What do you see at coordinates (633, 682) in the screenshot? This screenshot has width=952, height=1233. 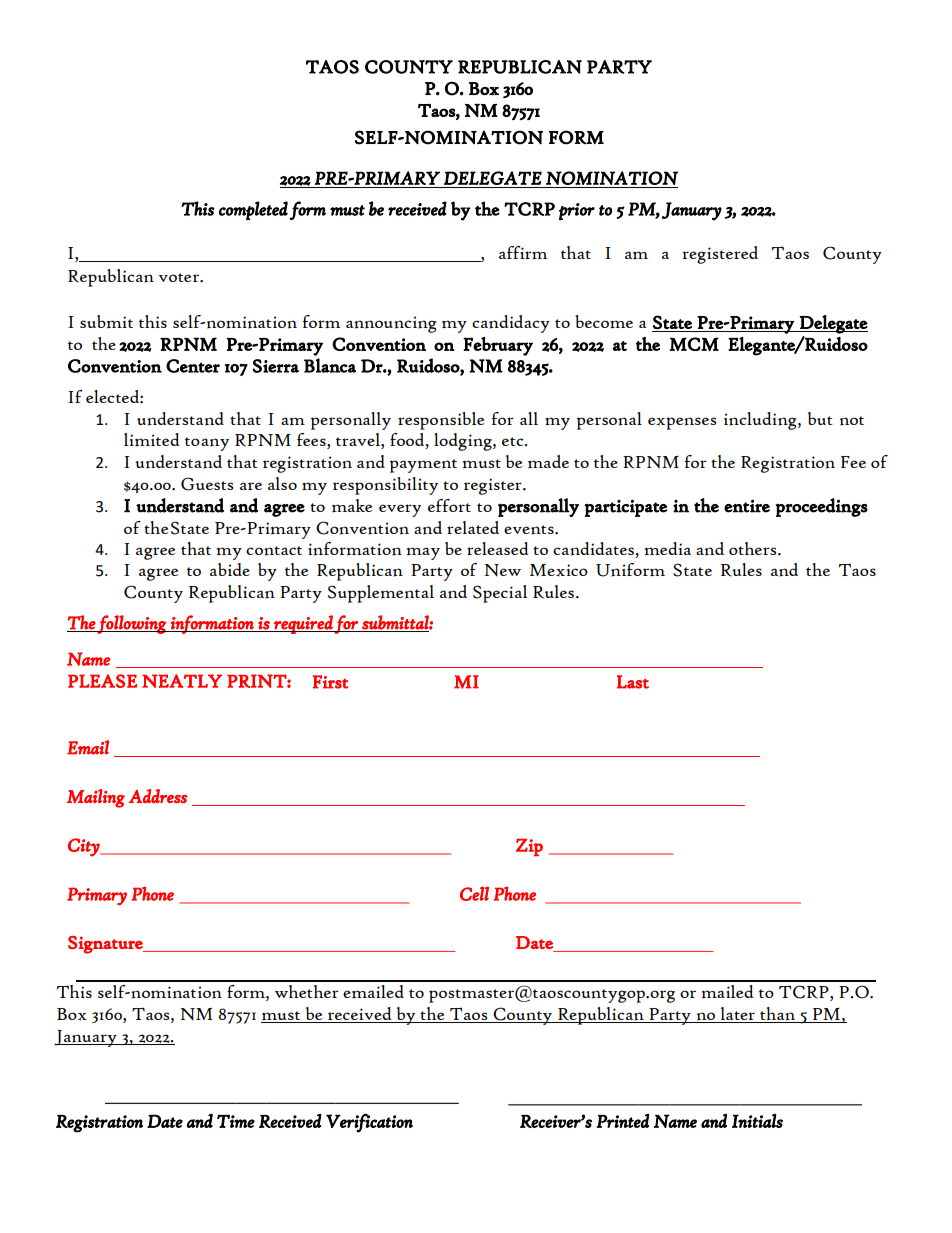 I see `Last` at bounding box center [633, 682].
